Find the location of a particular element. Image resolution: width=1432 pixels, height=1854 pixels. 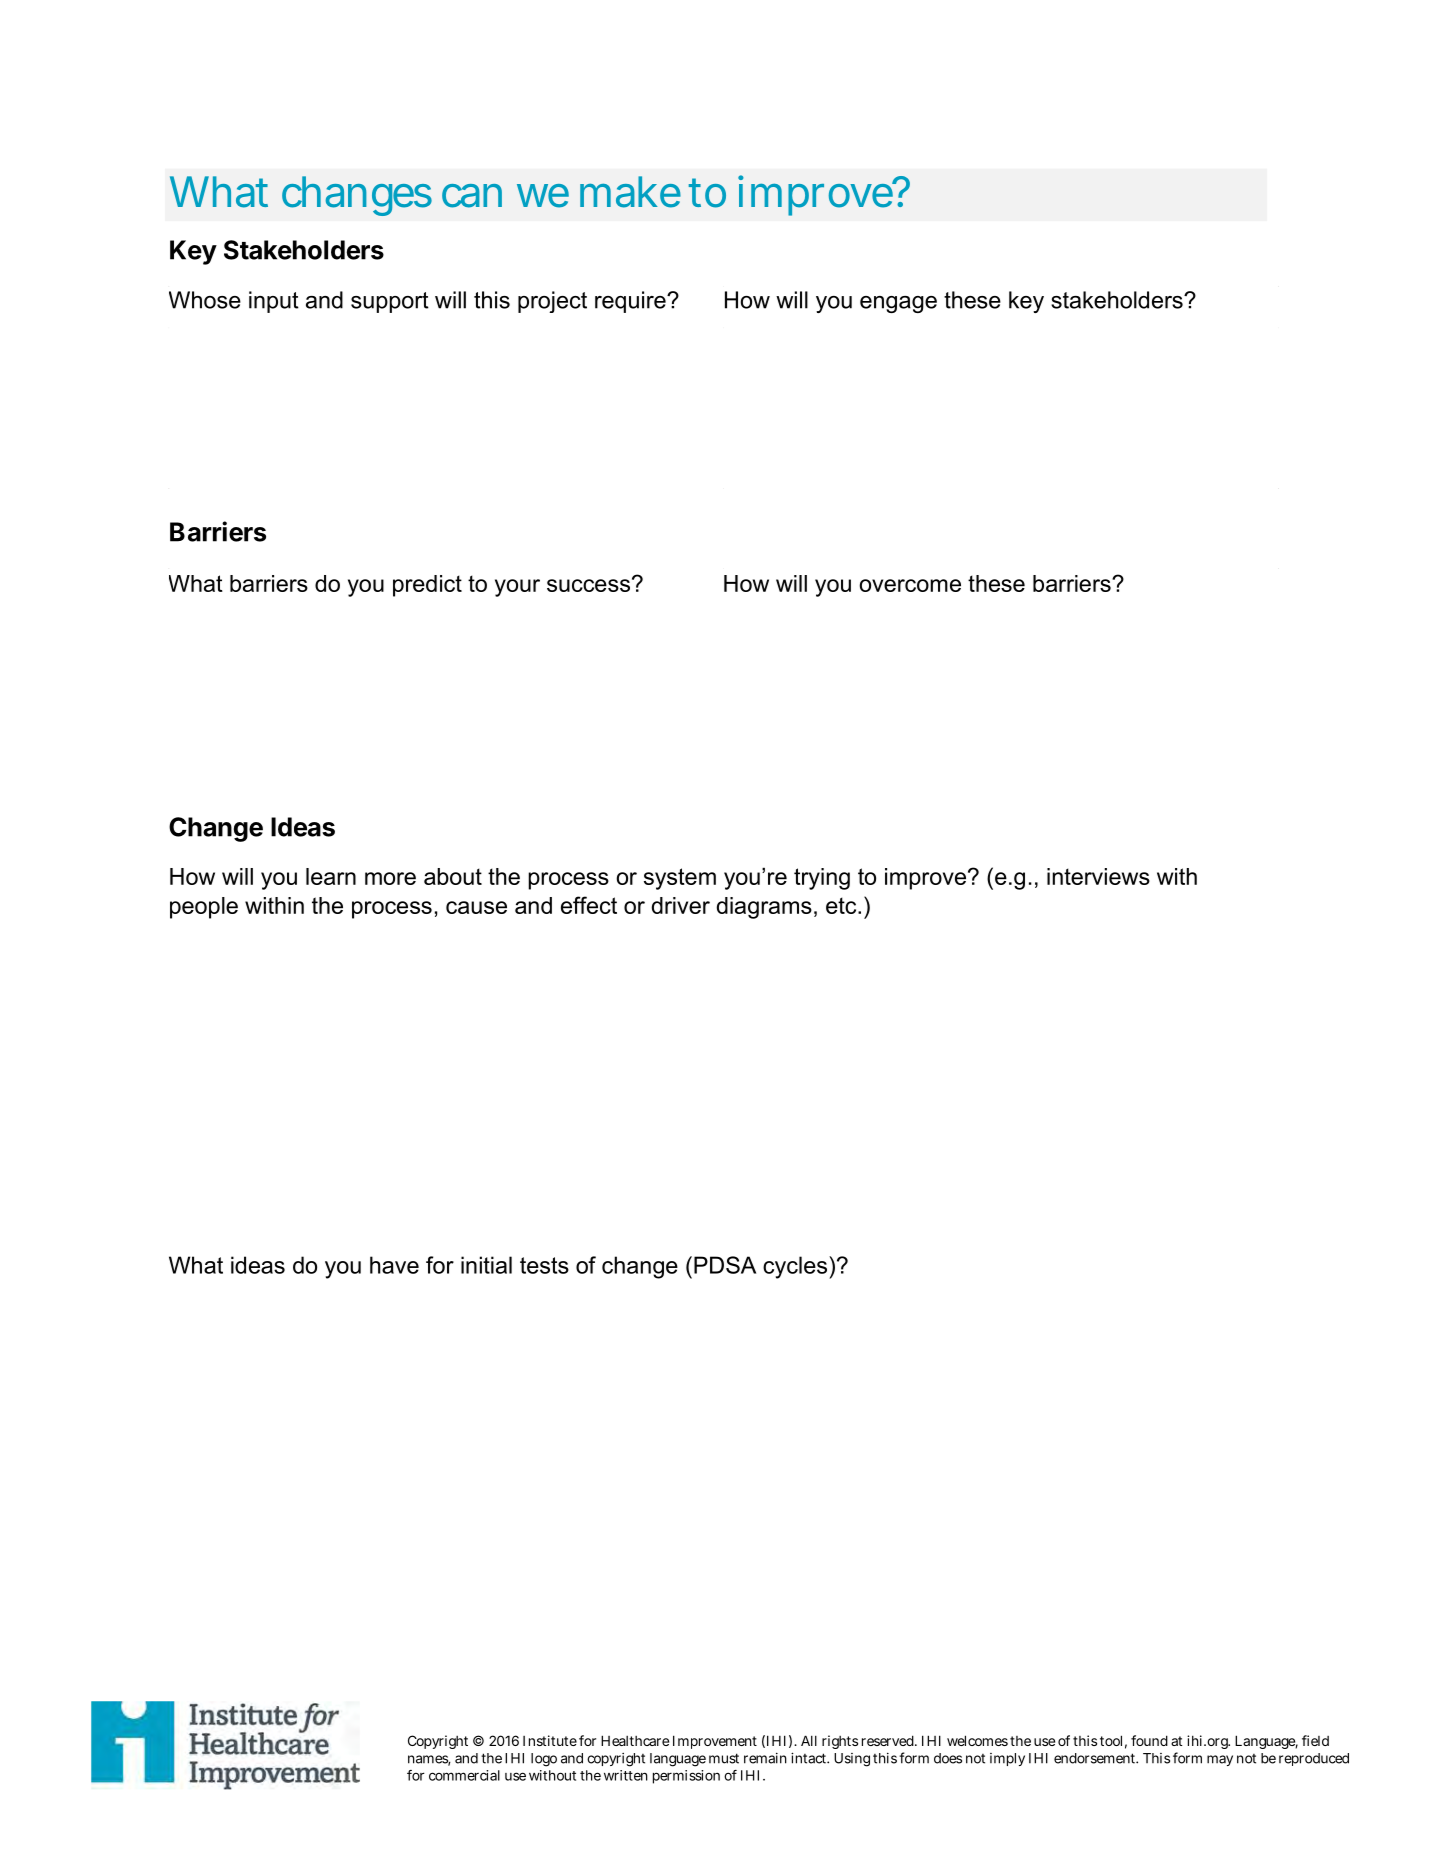

overcome is located at coordinates (910, 585).
